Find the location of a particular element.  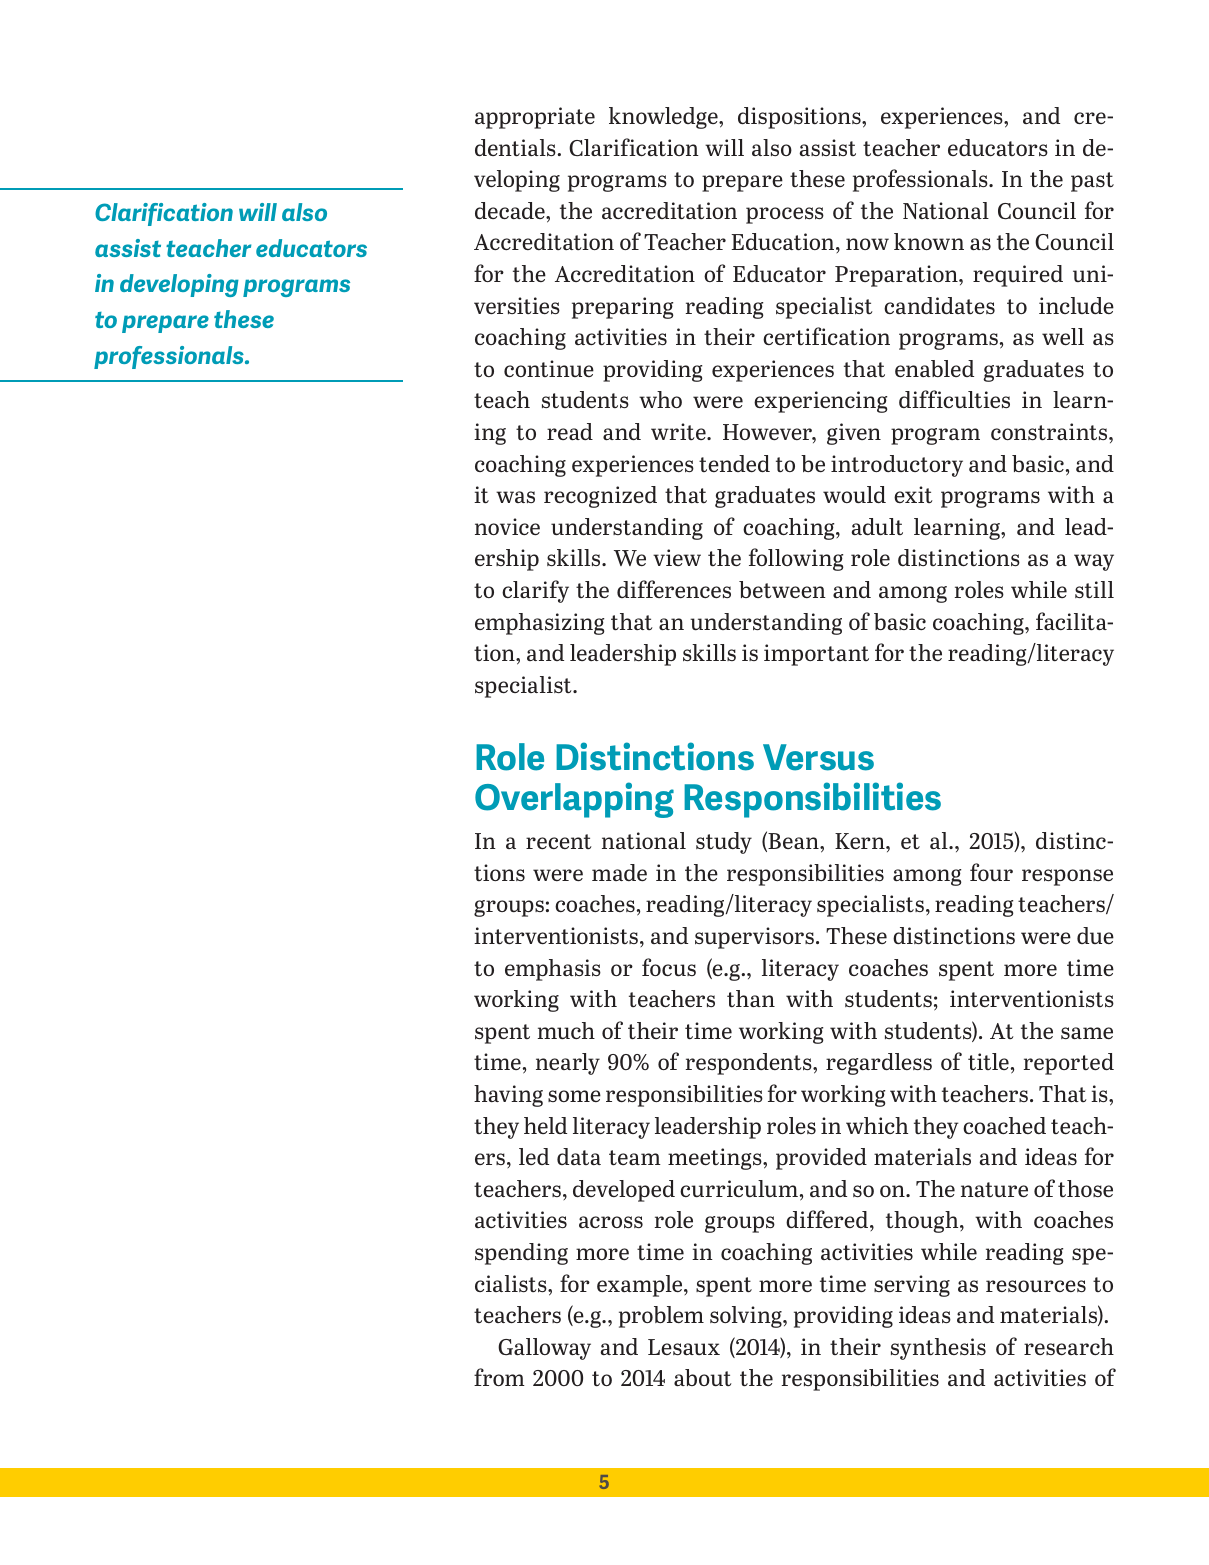

Galloway is located at coordinates (544, 1349).
